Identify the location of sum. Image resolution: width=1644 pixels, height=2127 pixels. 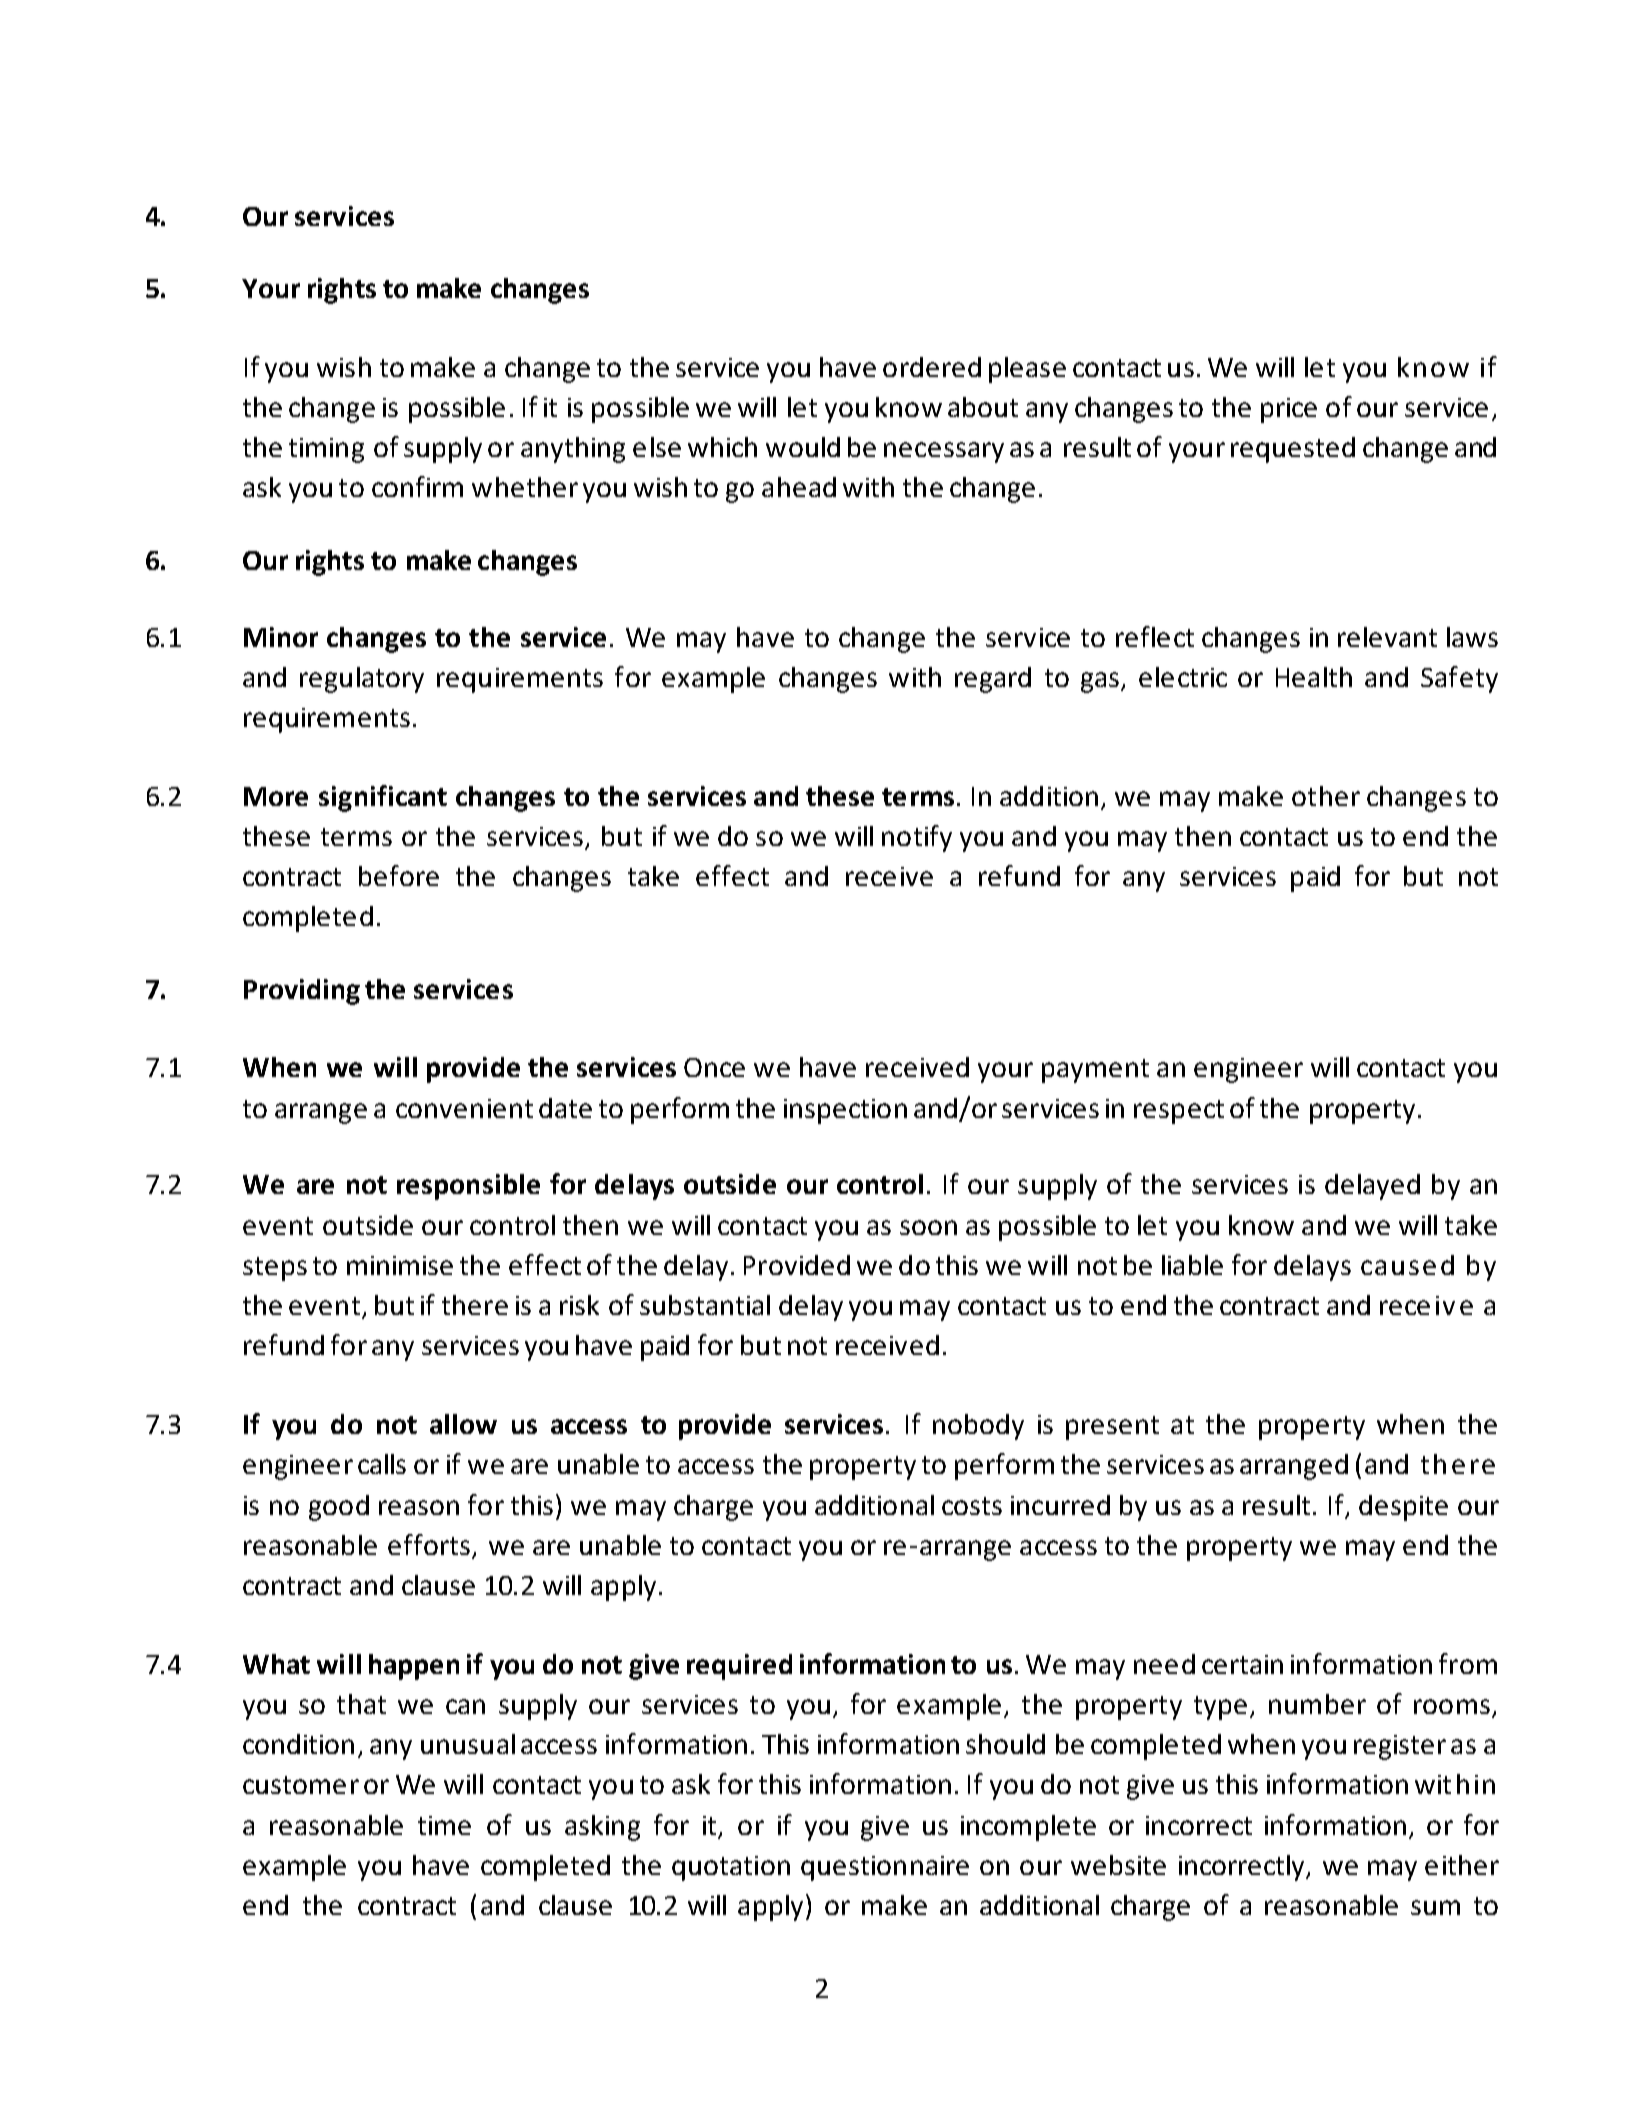
(1435, 1907).
